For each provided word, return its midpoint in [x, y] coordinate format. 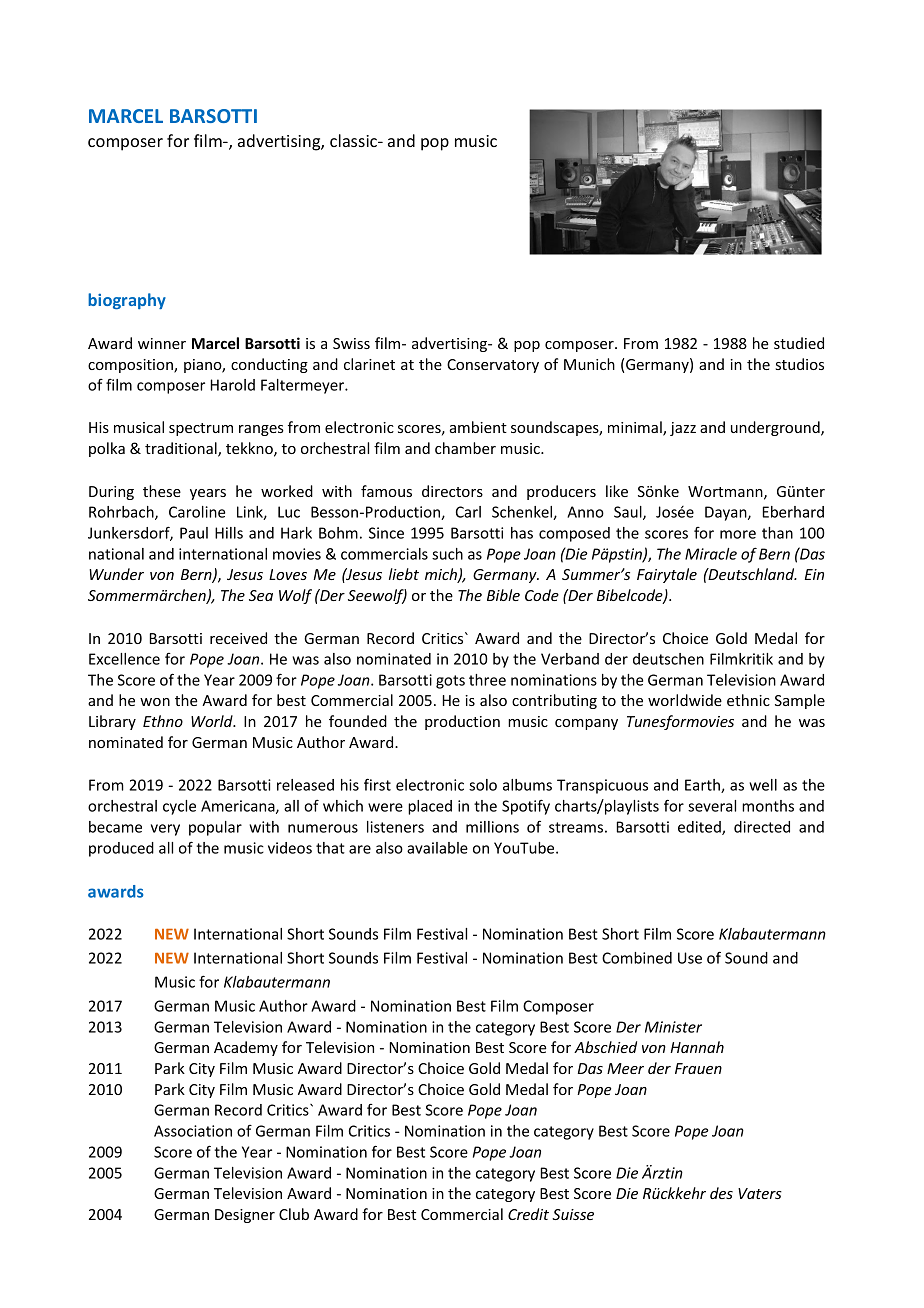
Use [690, 958]
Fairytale [667, 575]
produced [121, 849]
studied [799, 343]
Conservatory [493, 366]
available [437, 848]
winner [162, 343]
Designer [245, 1216]
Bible [503, 595]
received [238, 638]
